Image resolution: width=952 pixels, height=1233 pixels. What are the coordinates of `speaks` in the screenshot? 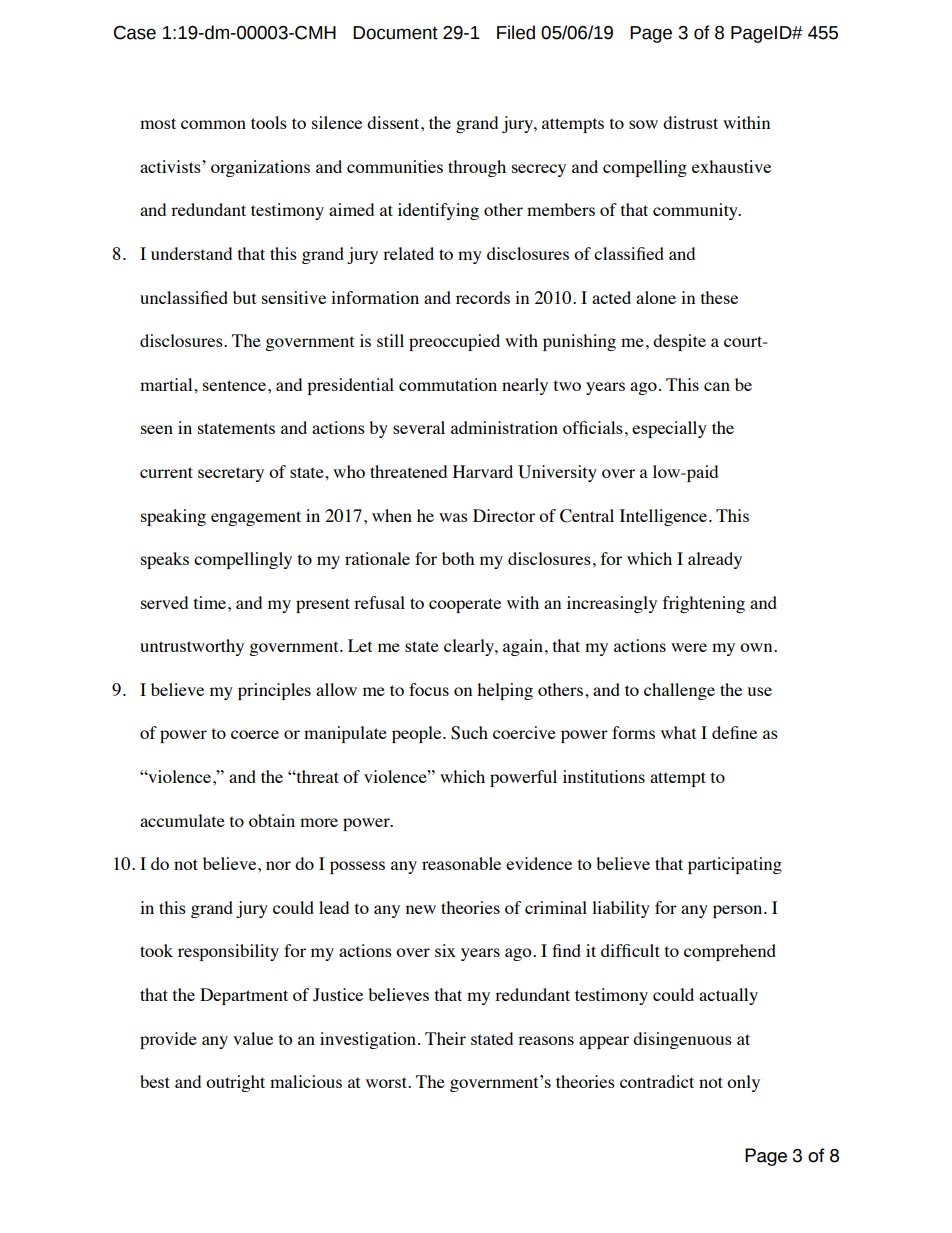 It's located at (165, 560).
